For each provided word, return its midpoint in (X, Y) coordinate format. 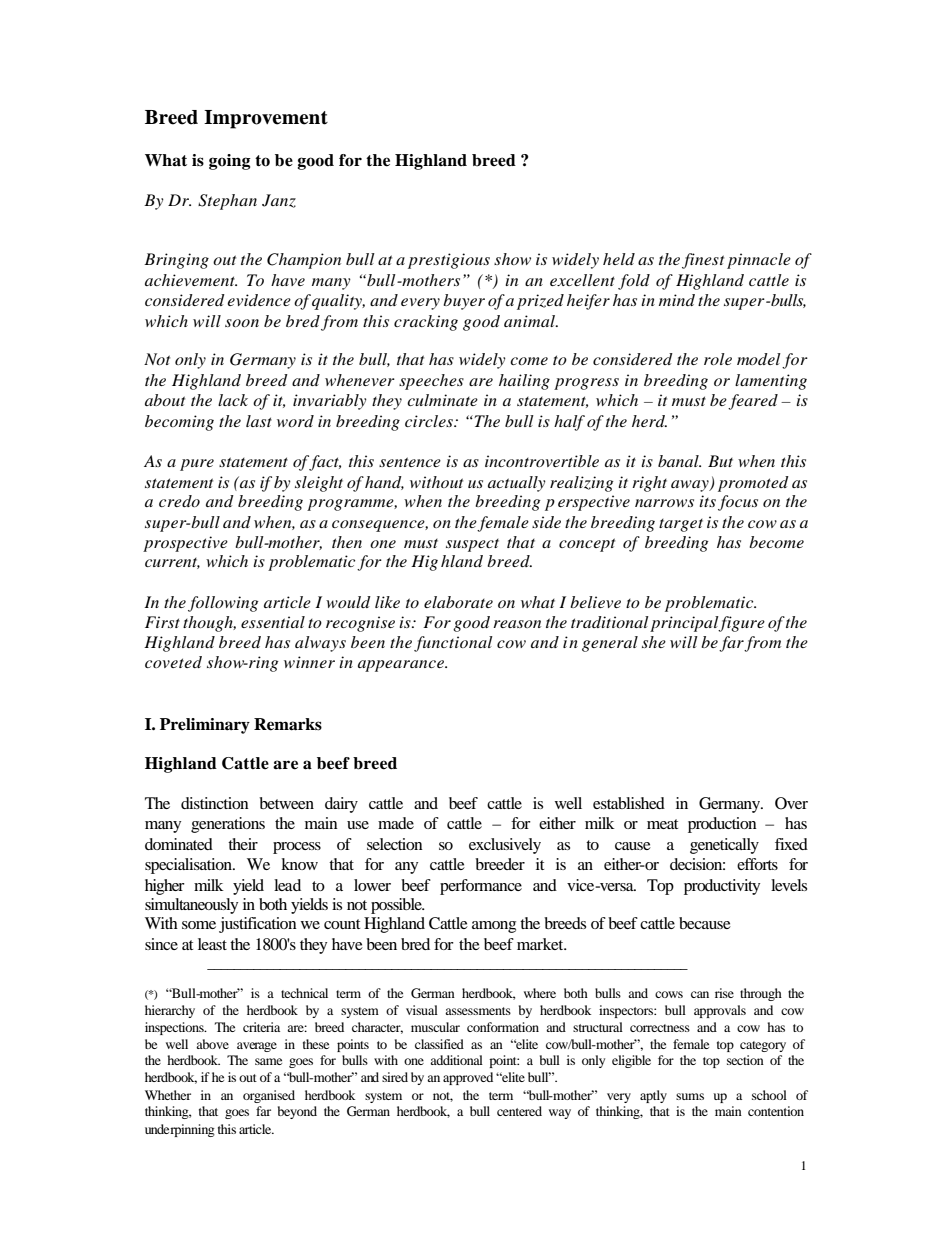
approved (468, 1078)
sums (690, 1096)
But (720, 461)
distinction (215, 803)
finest (703, 261)
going (230, 162)
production (722, 825)
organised (269, 1096)
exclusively (505, 846)
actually (517, 484)
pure (197, 465)
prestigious (449, 261)
